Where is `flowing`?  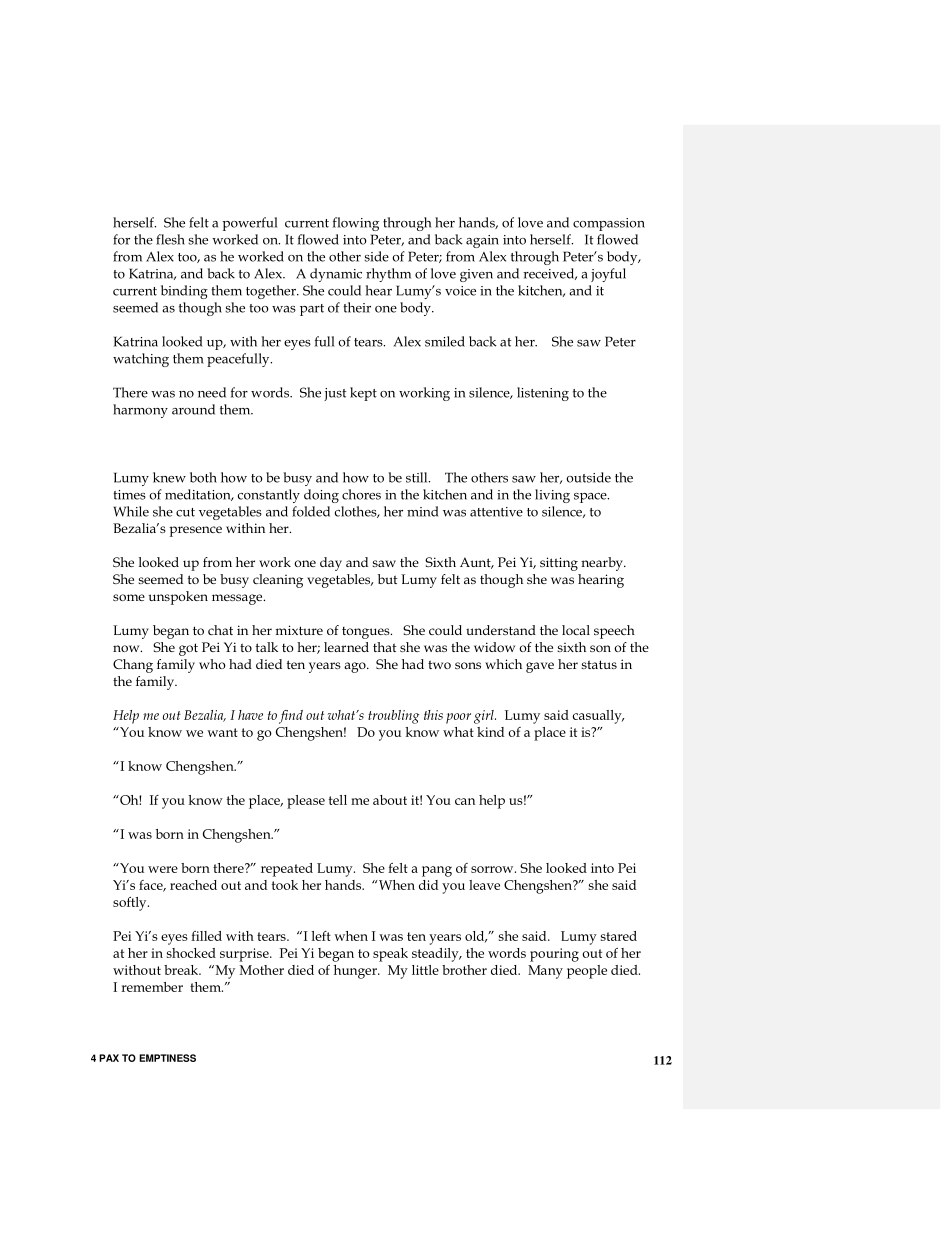 flowing is located at coordinates (356, 224).
